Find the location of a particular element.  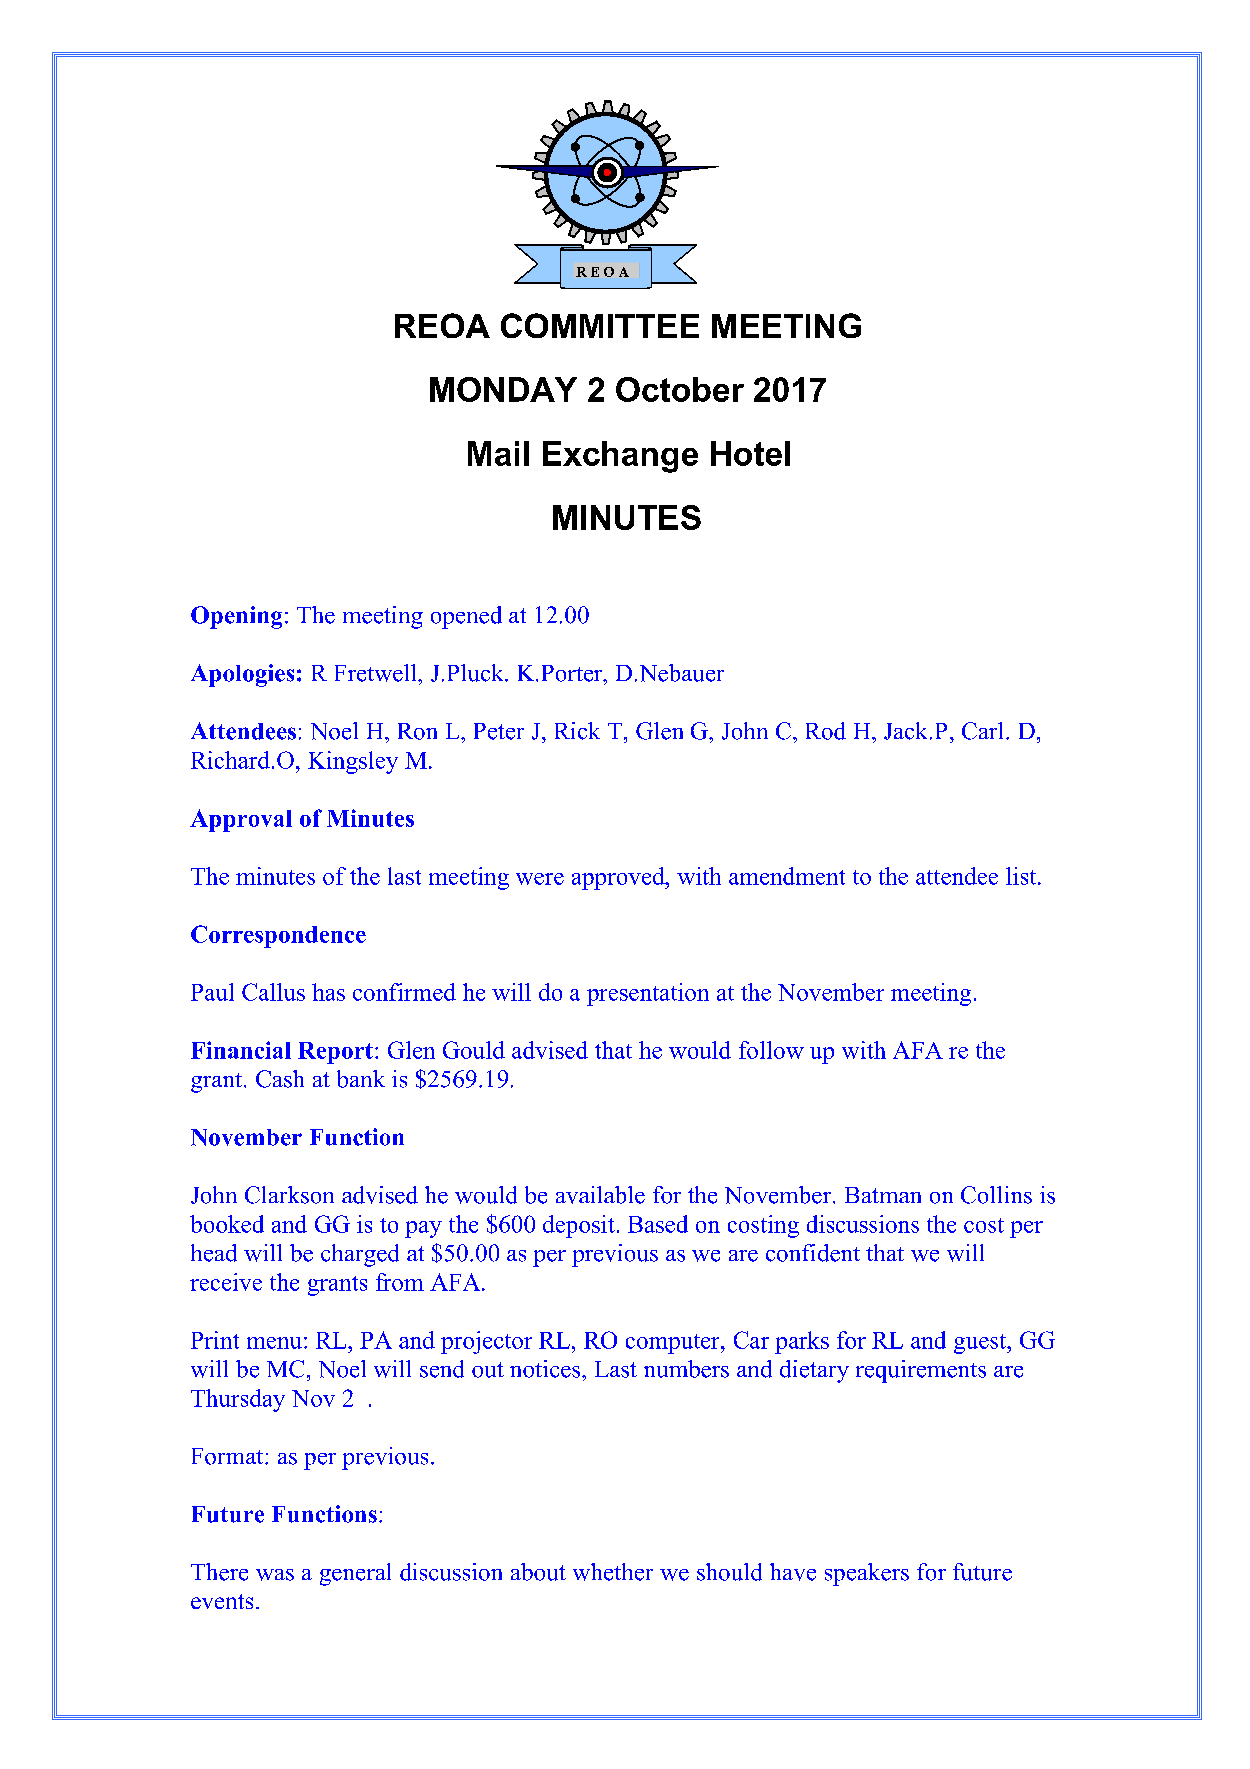

COMMITTEE is located at coordinates (600, 325).
